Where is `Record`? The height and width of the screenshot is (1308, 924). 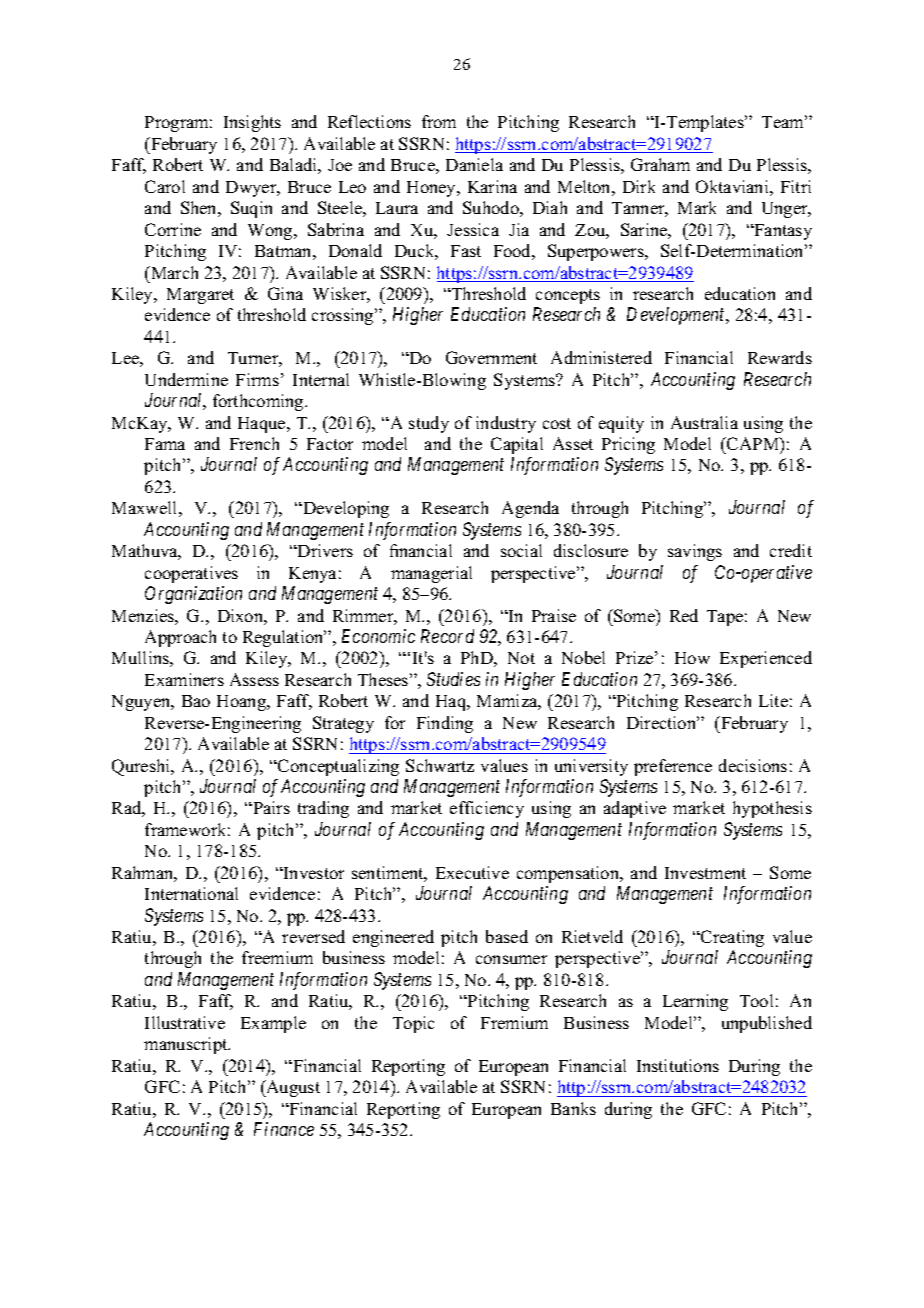 Record is located at coordinates (447, 636).
